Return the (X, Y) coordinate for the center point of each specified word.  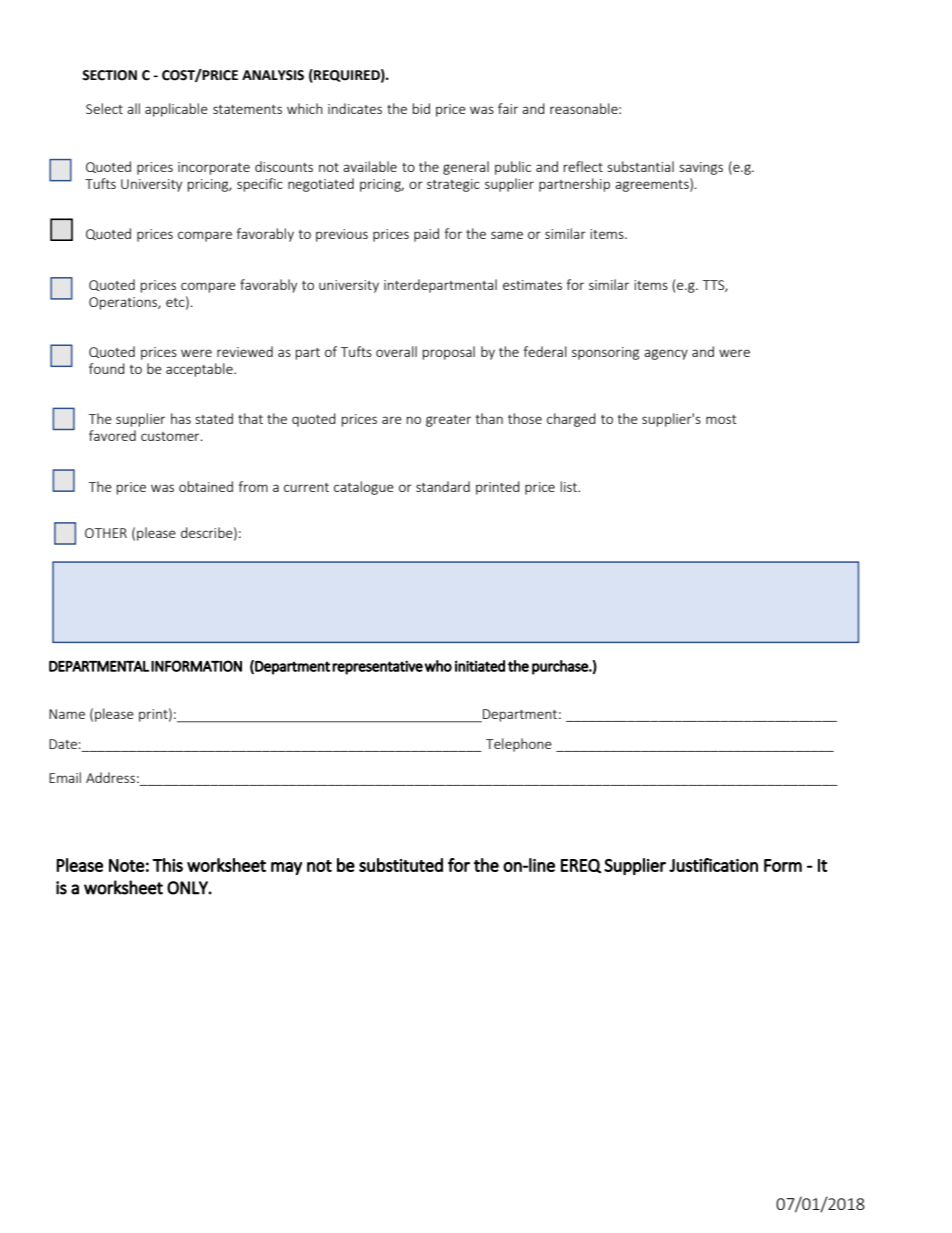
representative (377, 667)
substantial (640, 166)
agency (666, 354)
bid (421, 108)
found (107, 368)
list (569, 486)
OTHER (106, 533)
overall (396, 351)
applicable (176, 110)
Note (127, 865)
